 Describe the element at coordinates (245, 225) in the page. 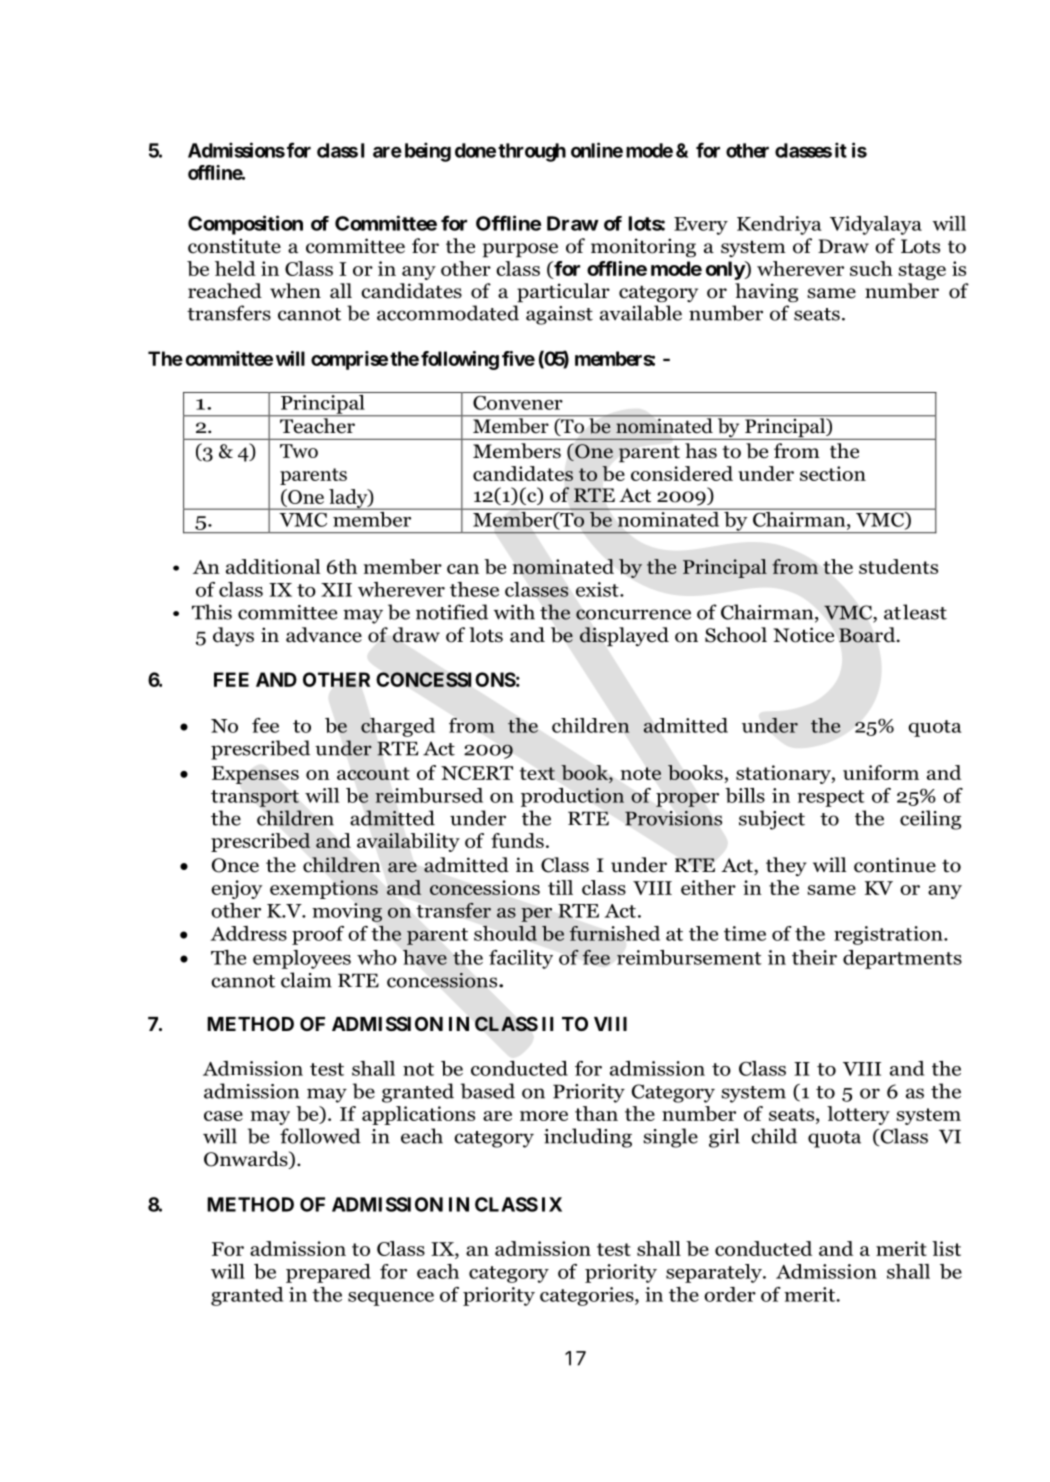

I see `Composition` at that location.
